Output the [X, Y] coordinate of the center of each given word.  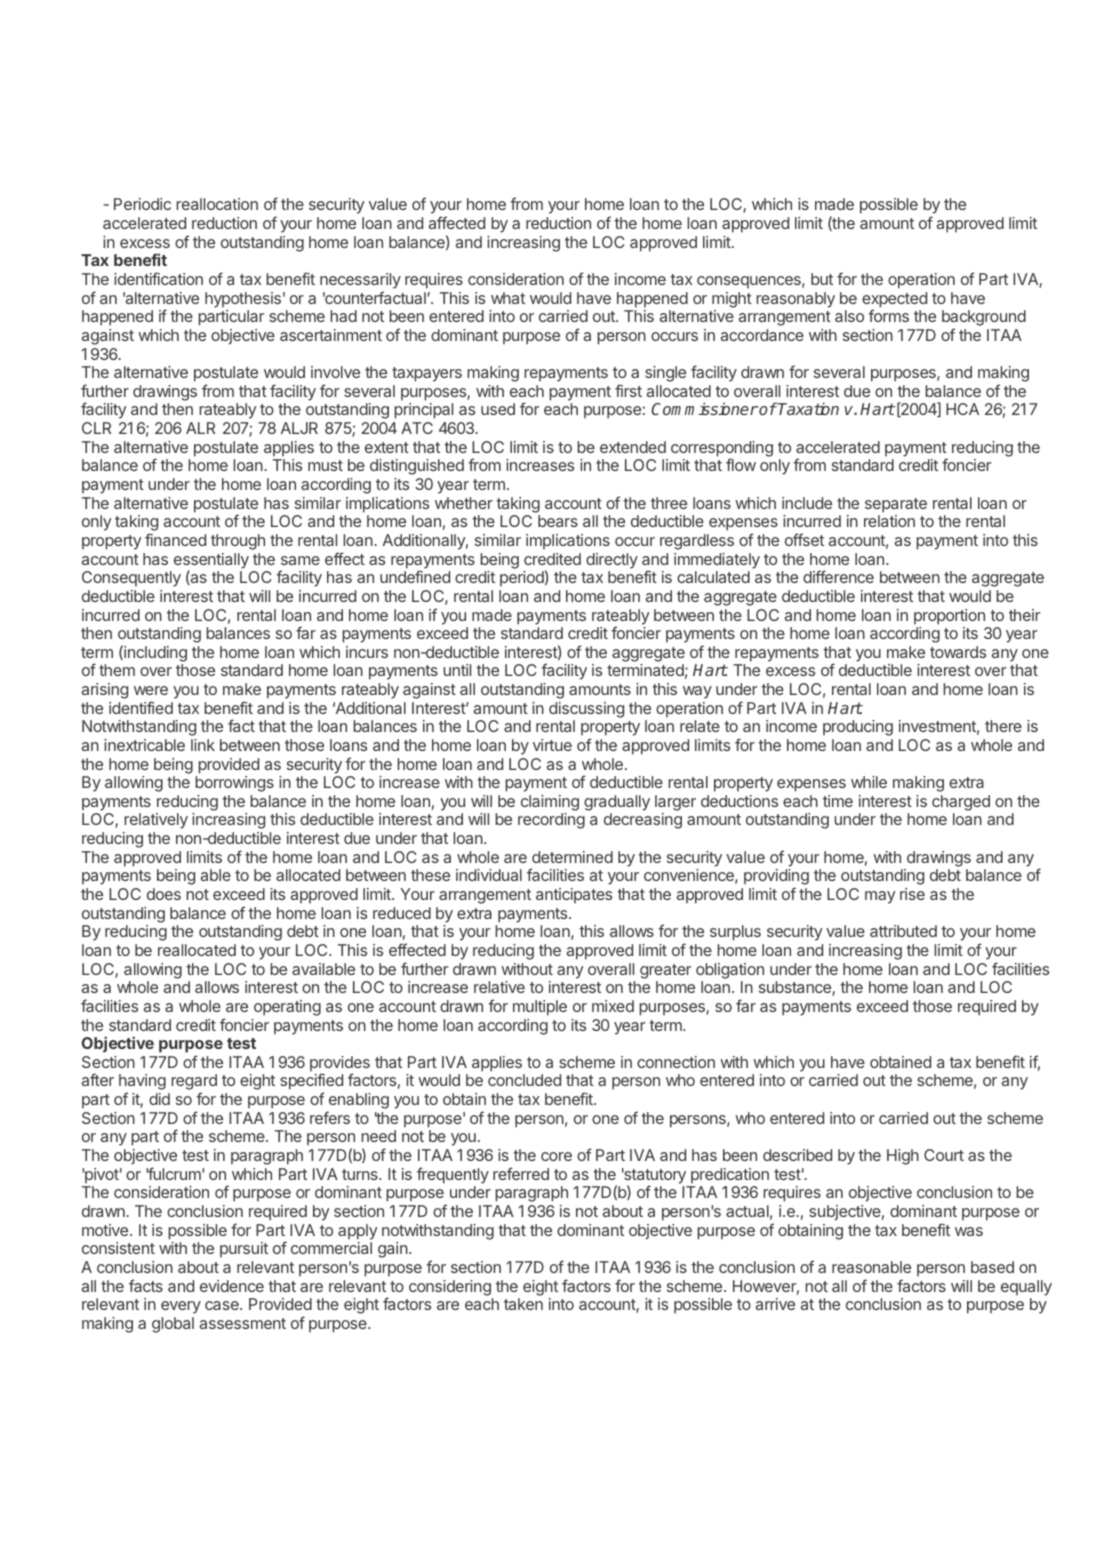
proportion [949, 617]
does [164, 894]
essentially [211, 562]
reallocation [217, 204]
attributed [903, 931]
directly [612, 561]
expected [894, 301]
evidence [232, 1286]
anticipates [574, 895]
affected [457, 222]
